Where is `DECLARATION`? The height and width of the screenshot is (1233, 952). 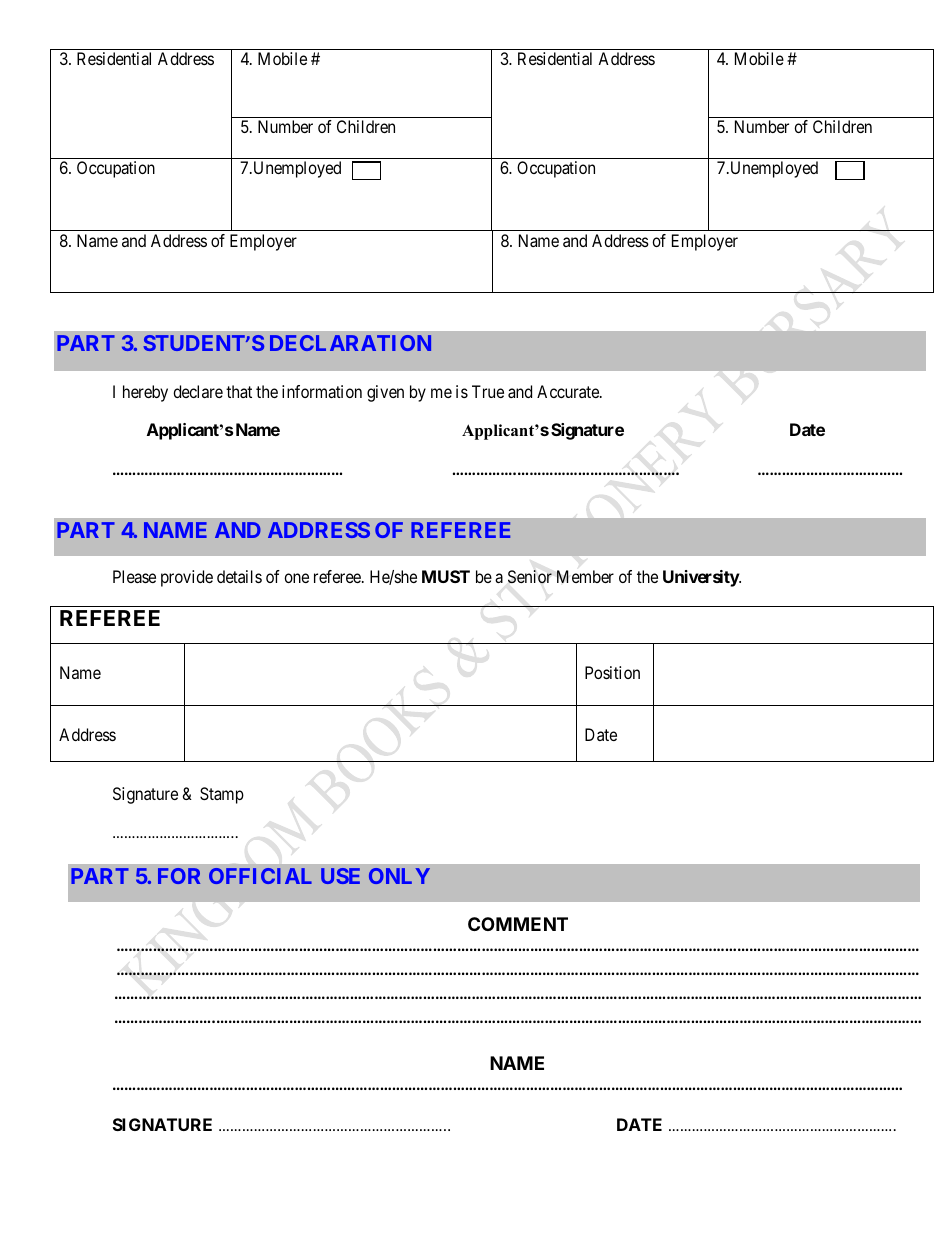 DECLARATION is located at coordinates (350, 343).
